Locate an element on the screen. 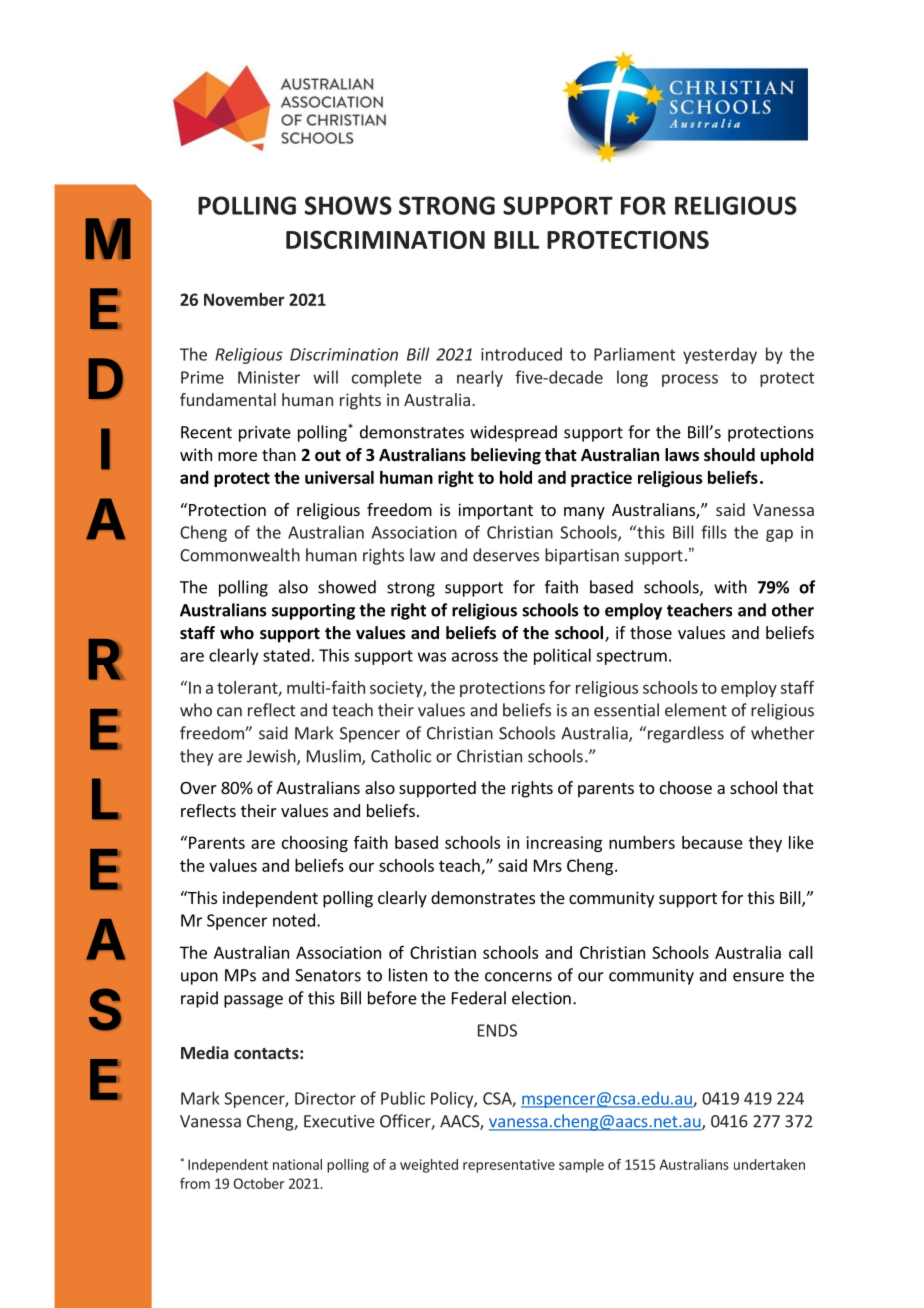 Image resolution: width=924 pixels, height=1308 pixels. national is located at coordinates (297, 1164).
